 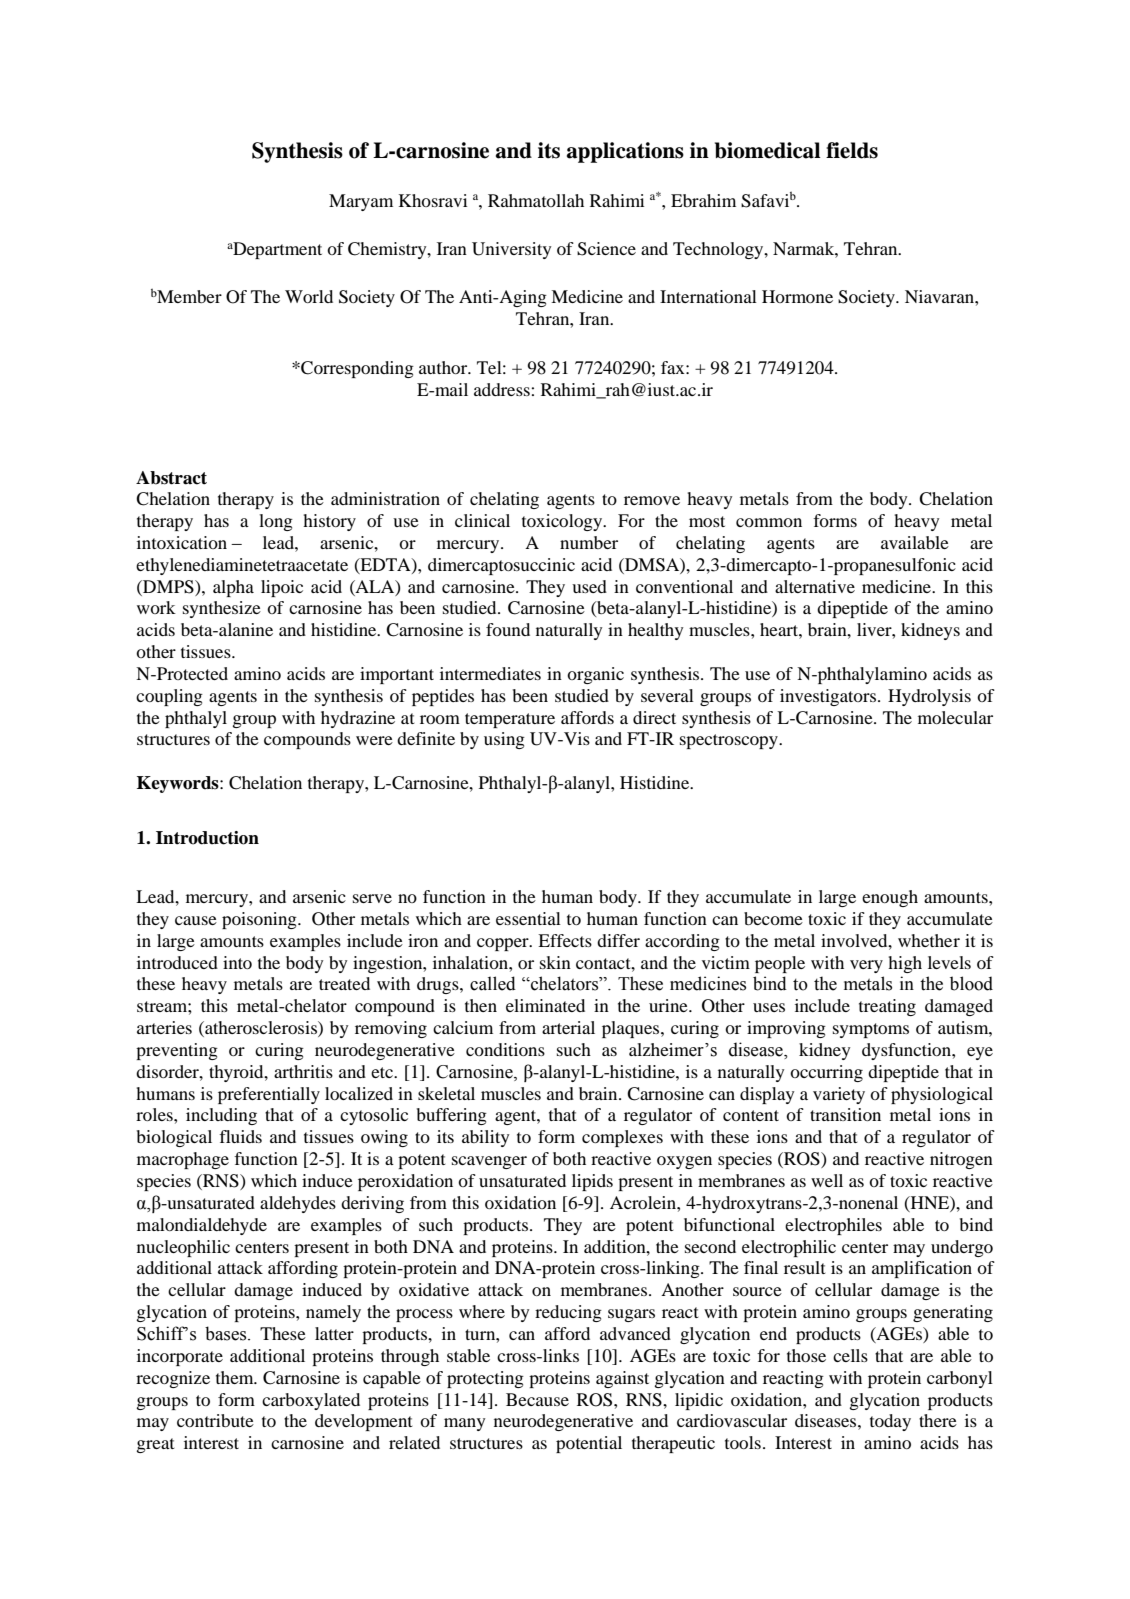 What do you see at coordinates (361, 202) in the screenshot?
I see `Maryam` at bounding box center [361, 202].
